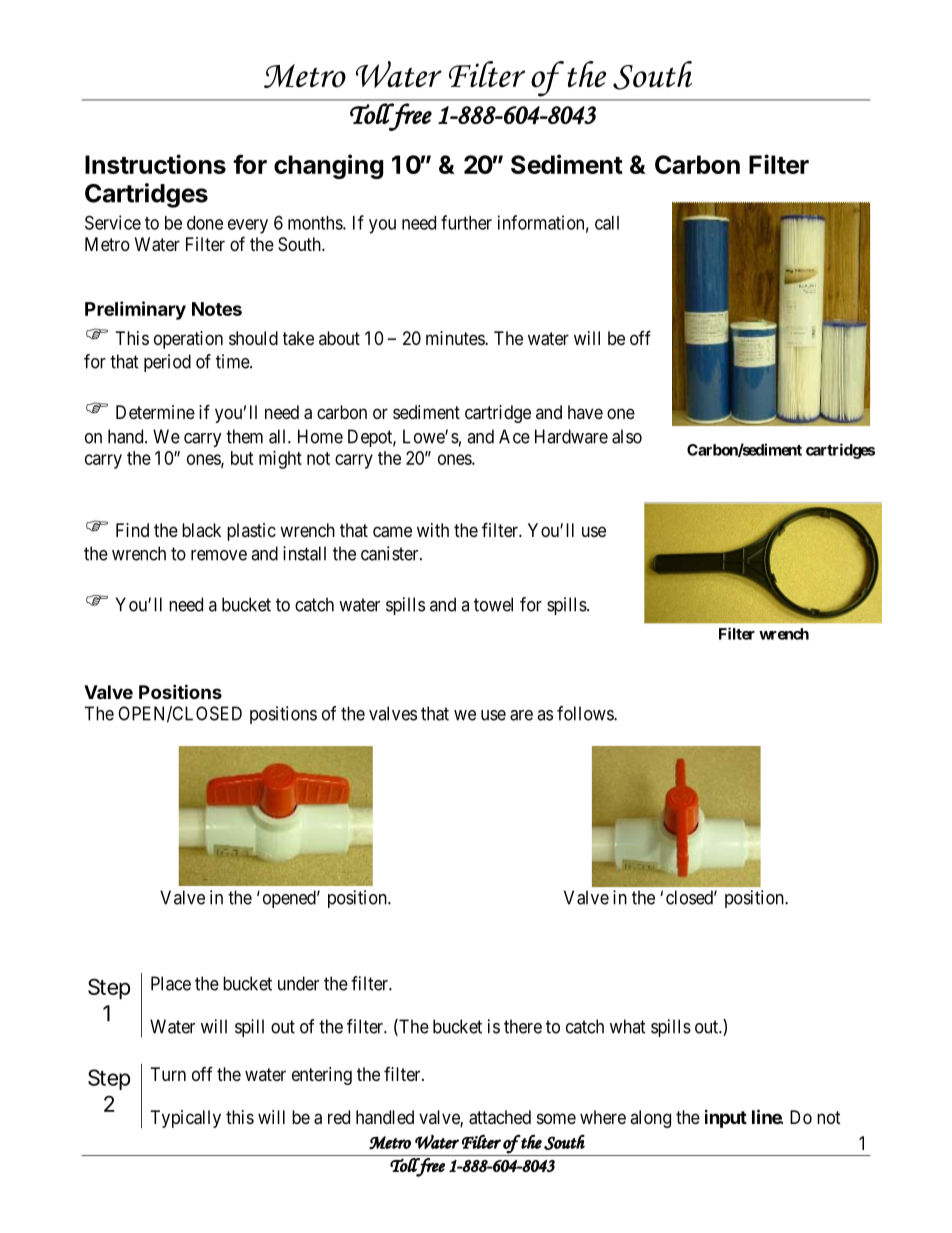 This screenshot has width=952, height=1233. What do you see at coordinates (586, 713) in the screenshot?
I see `follows` at bounding box center [586, 713].
